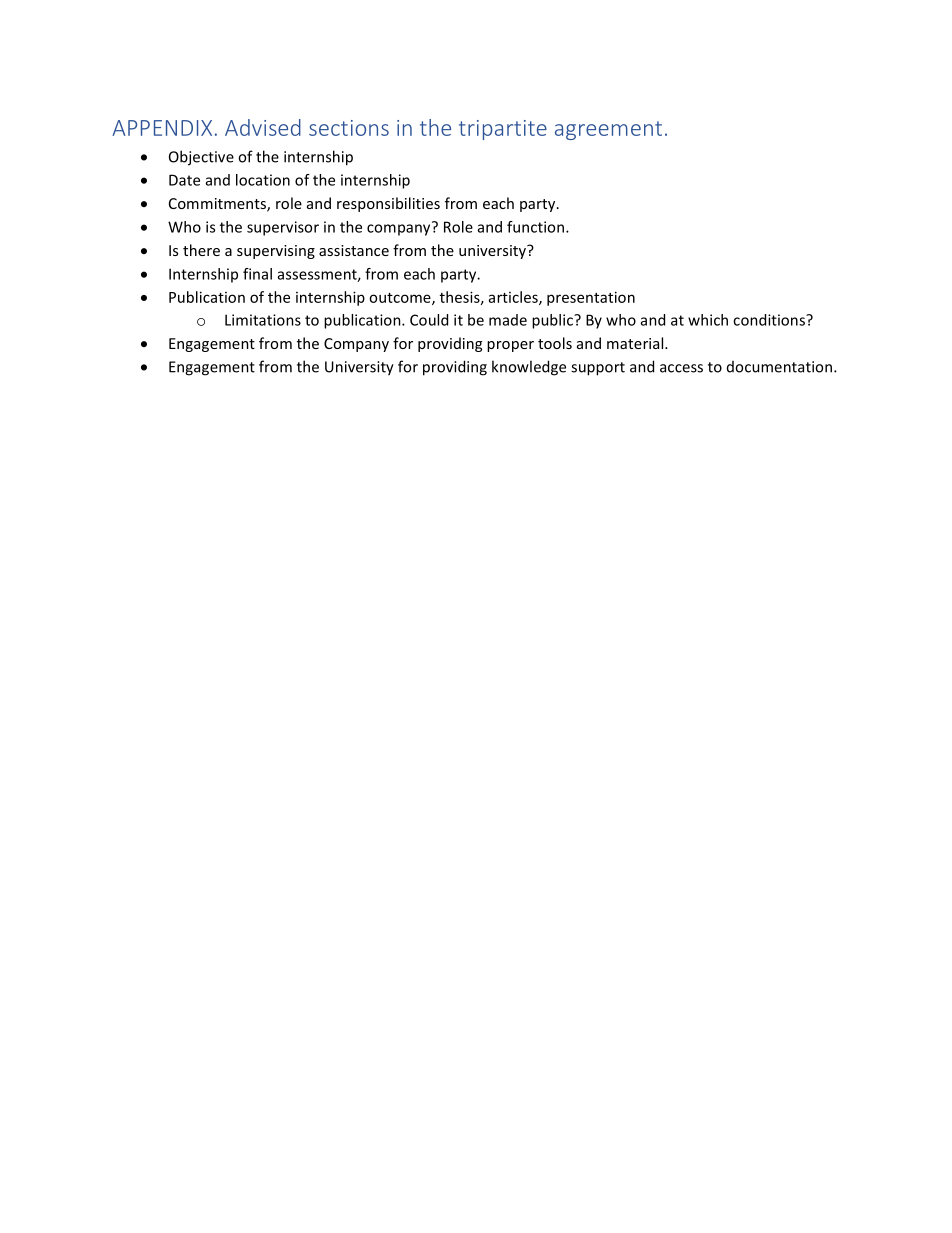  What do you see at coordinates (283, 228) in the screenshot?
I see `supervisor` at bounding box center [283, 228].
